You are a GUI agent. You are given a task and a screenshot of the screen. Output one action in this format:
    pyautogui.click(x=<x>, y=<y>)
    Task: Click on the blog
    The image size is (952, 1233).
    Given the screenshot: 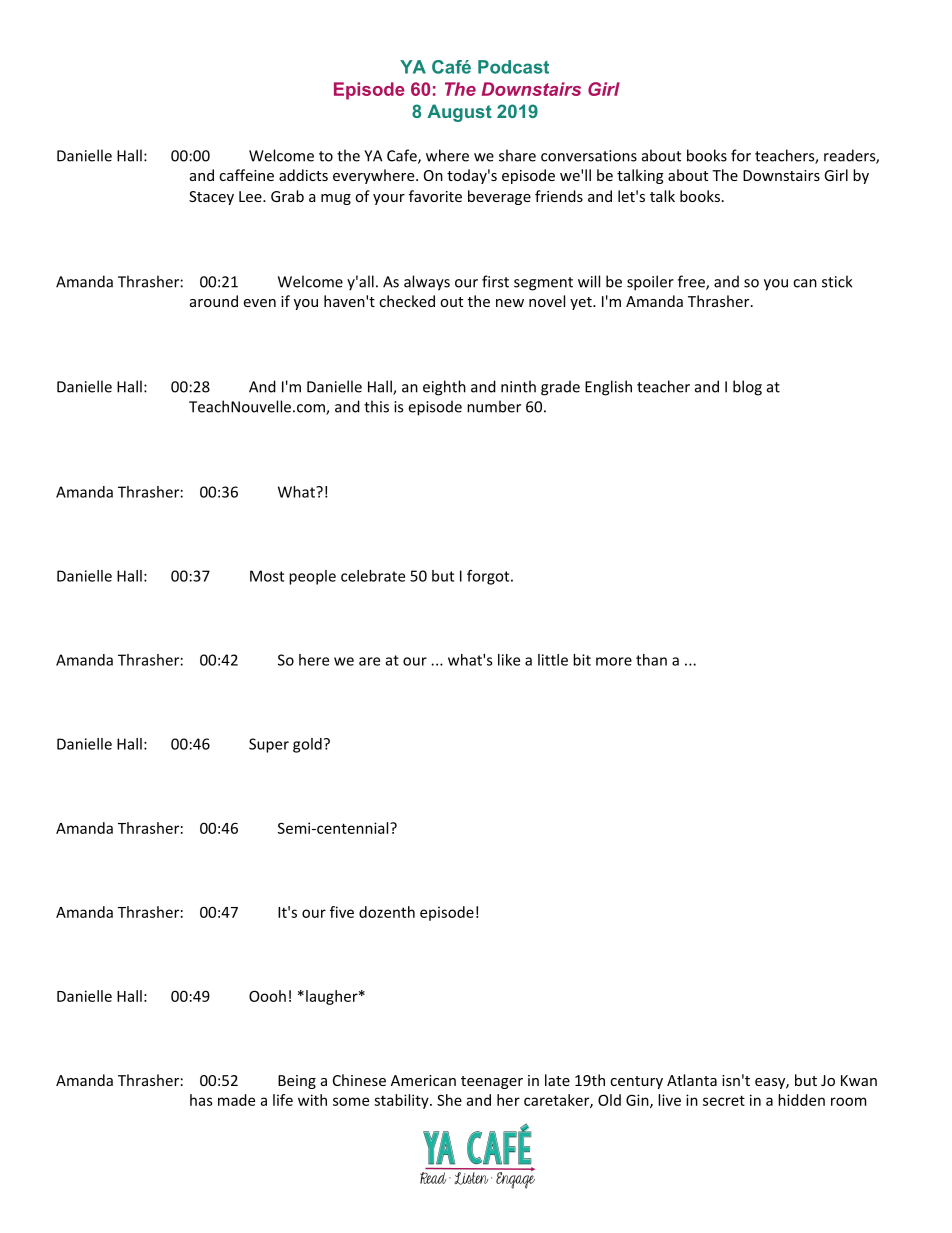 What is the action you would take?
    pyautogui.click(x=747, y=388)
